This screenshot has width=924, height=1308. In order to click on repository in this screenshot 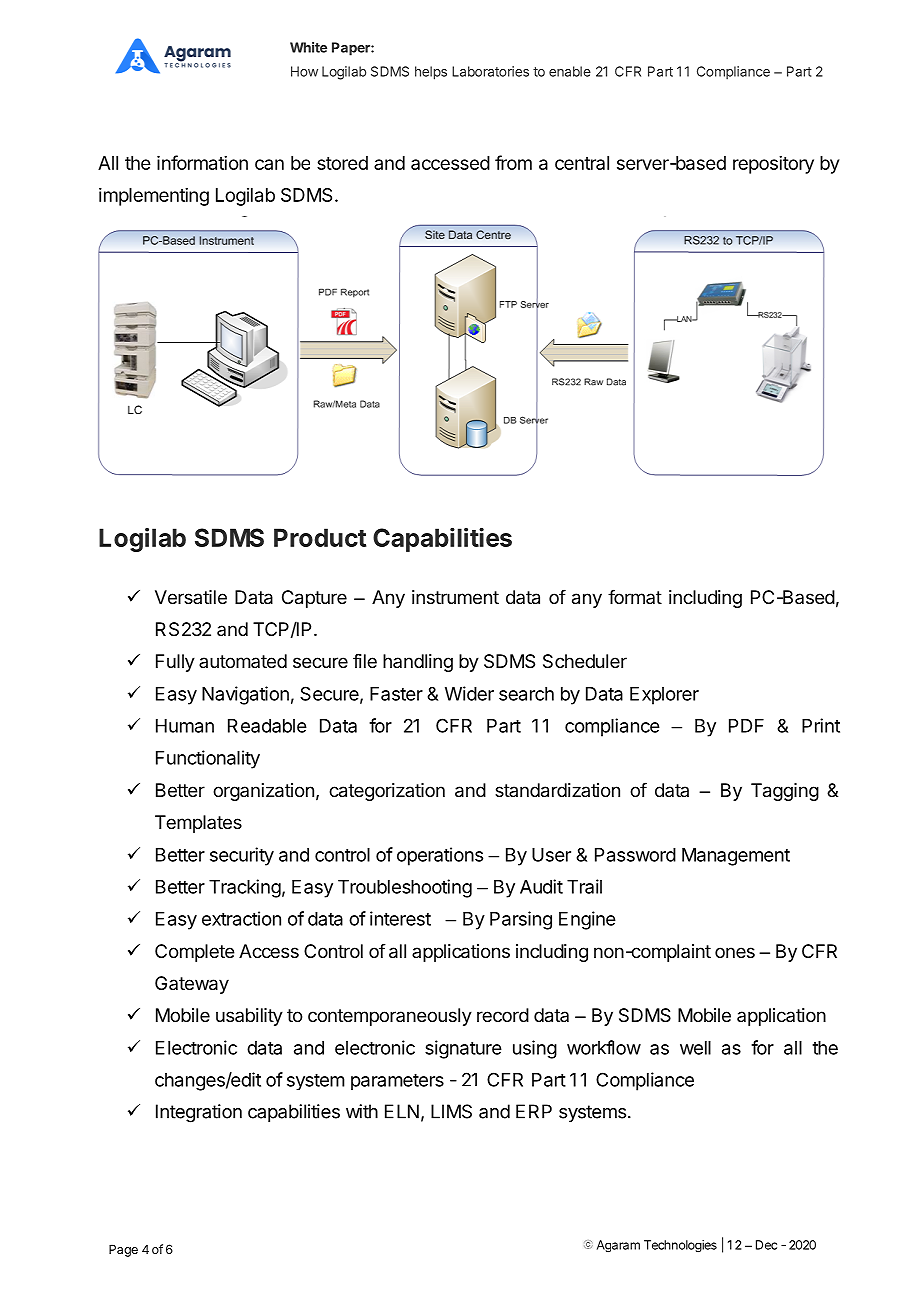, I will do `click(773, 164)`.
